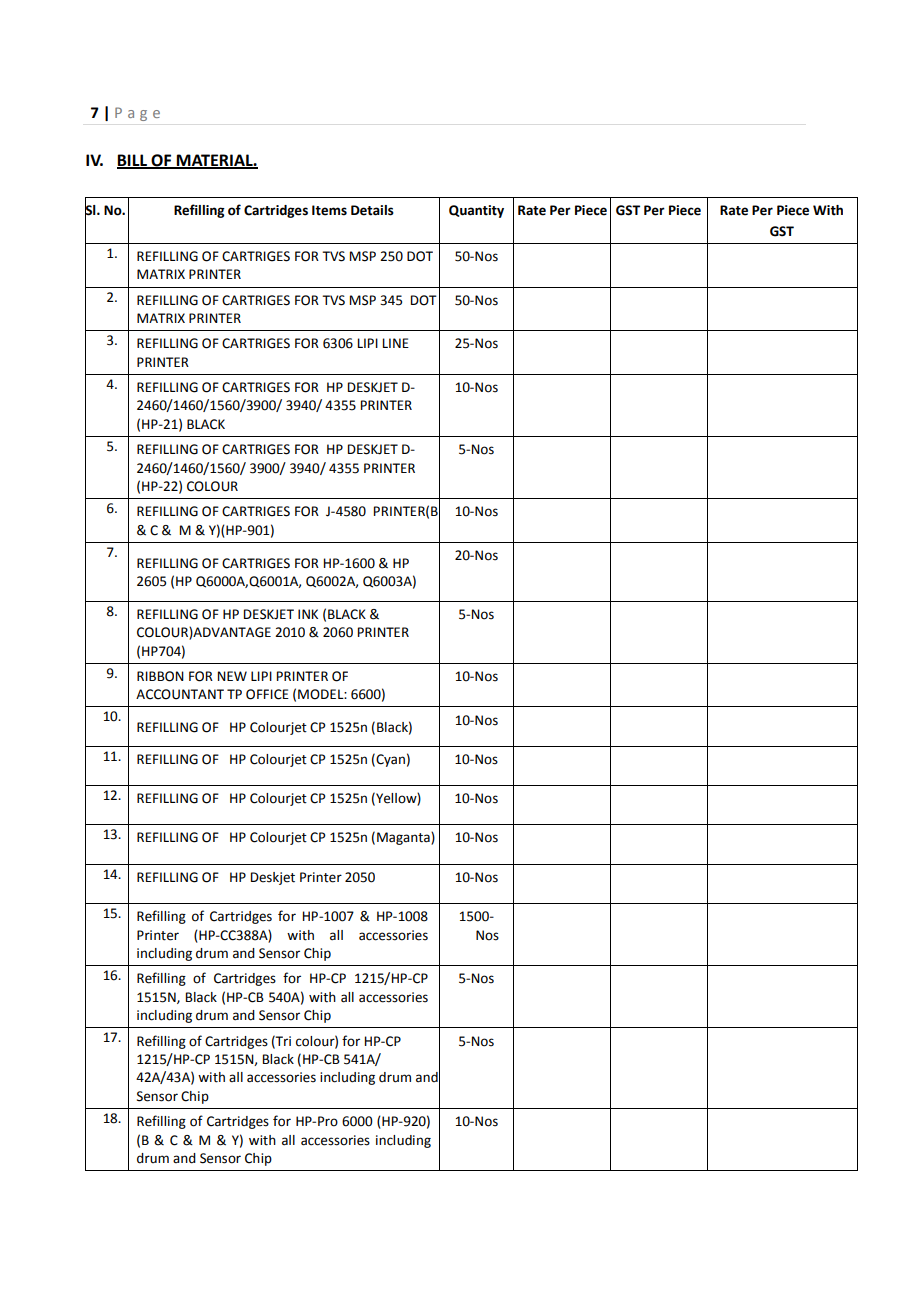 This screenshot has width=924, height=1308. I want to click on Items, so click(329, 210).
